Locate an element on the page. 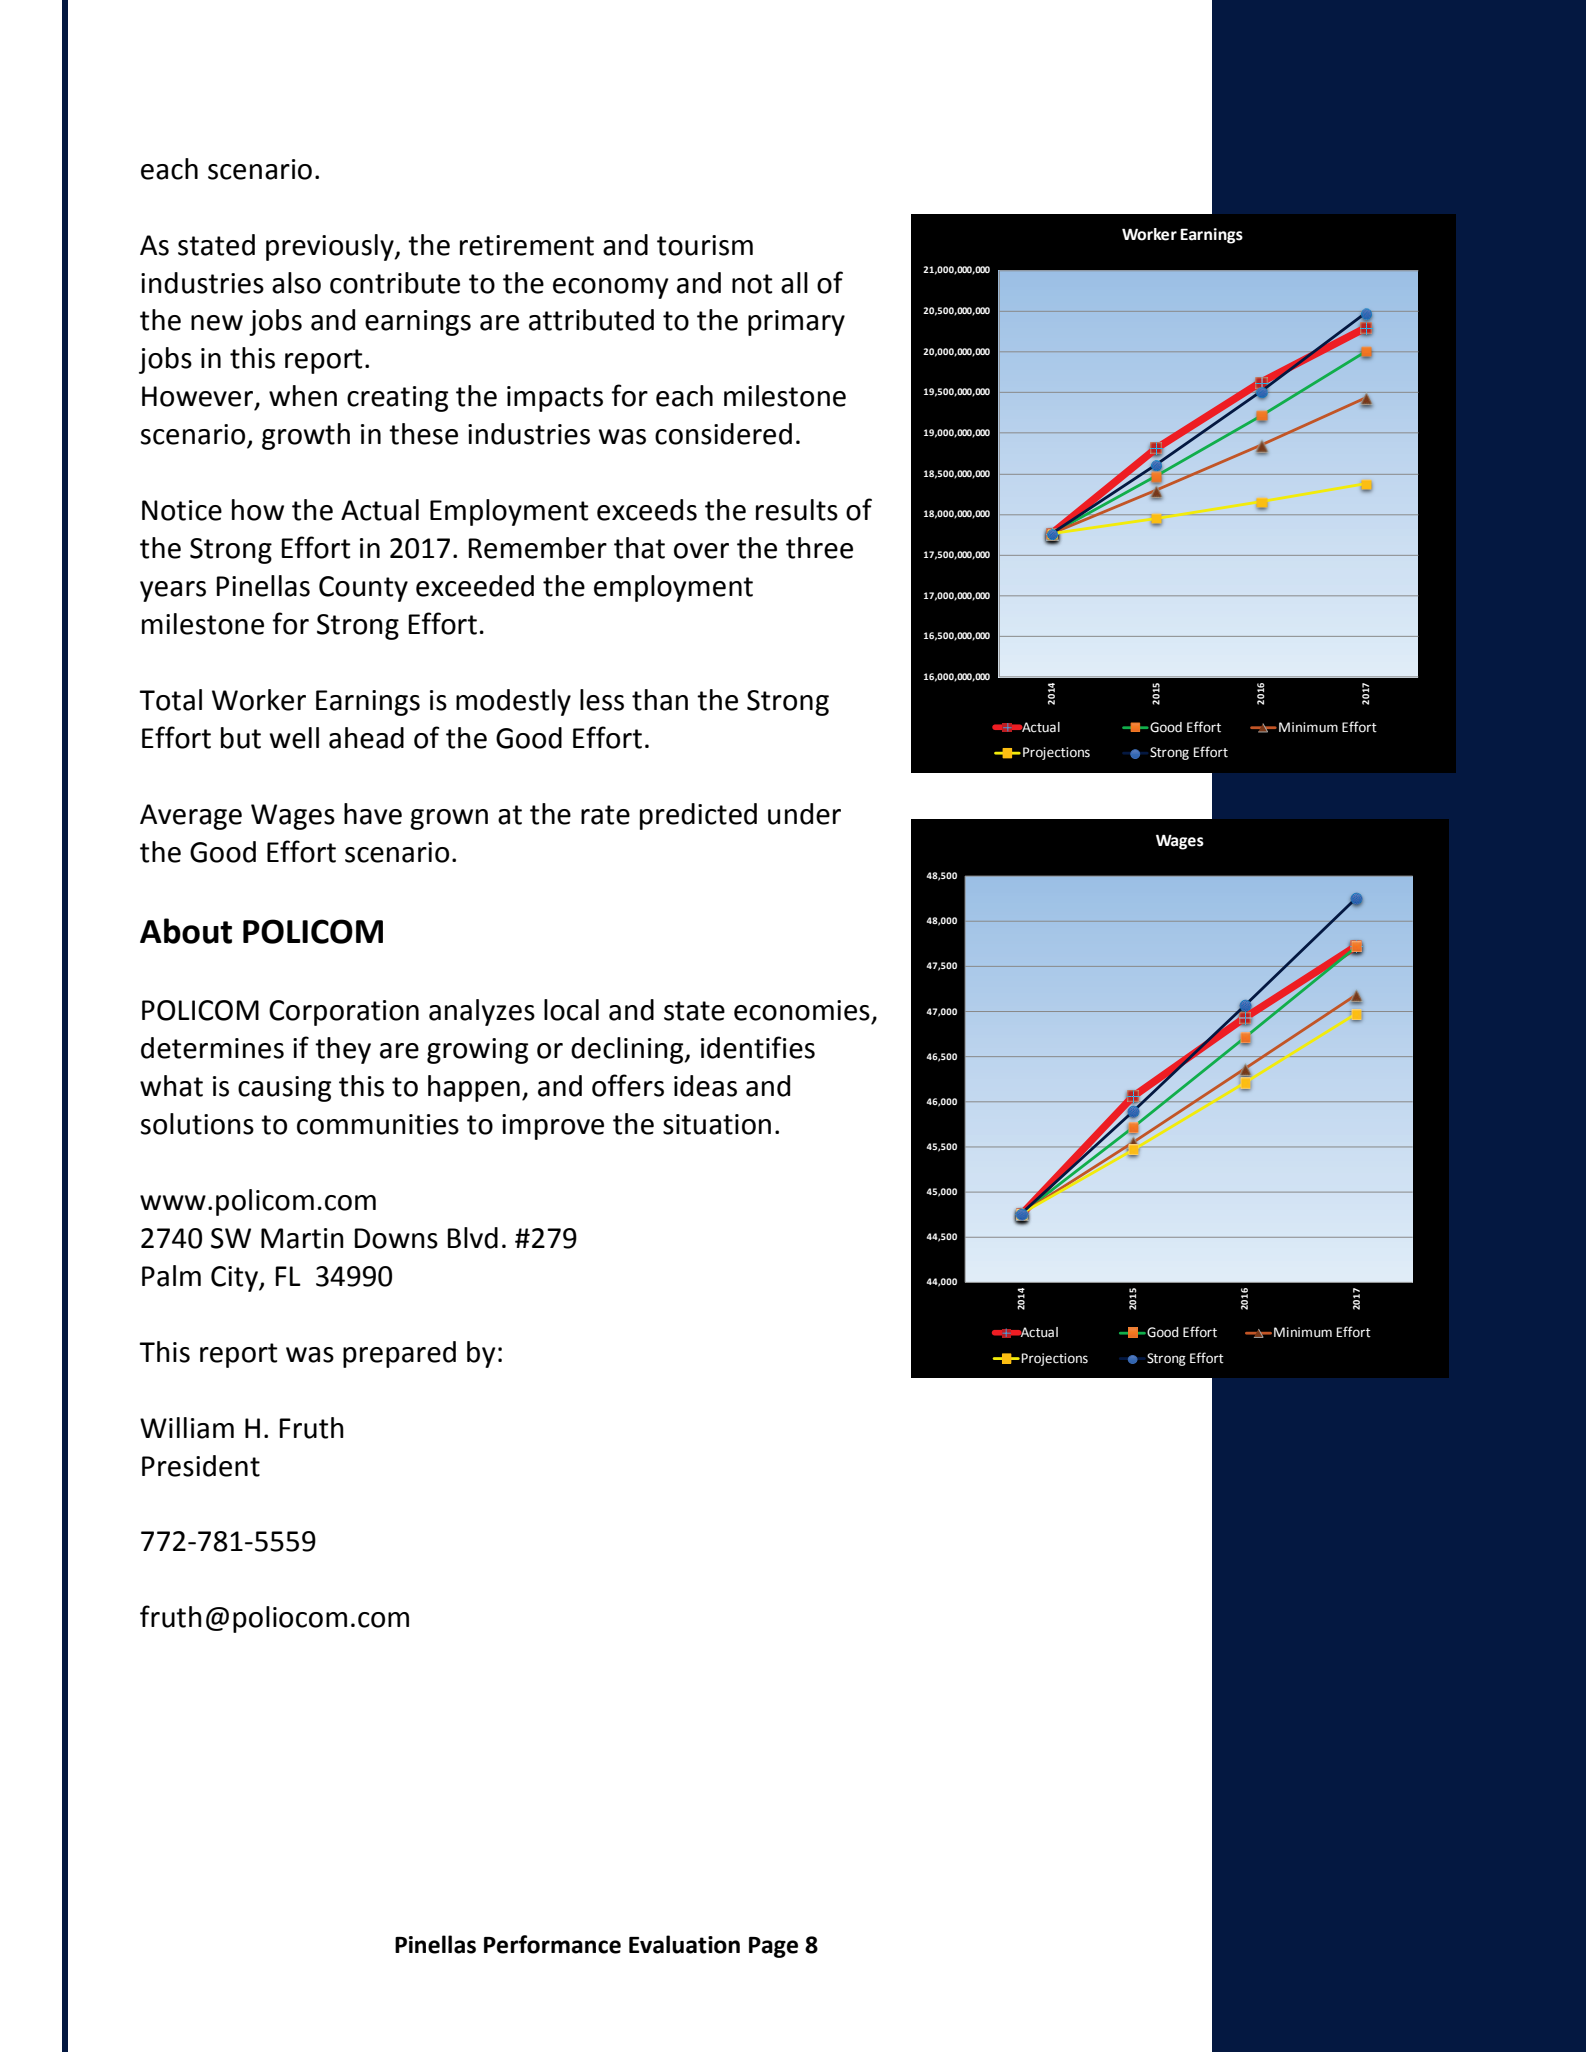  Evaluation is located at coordinates (684, 1944).
